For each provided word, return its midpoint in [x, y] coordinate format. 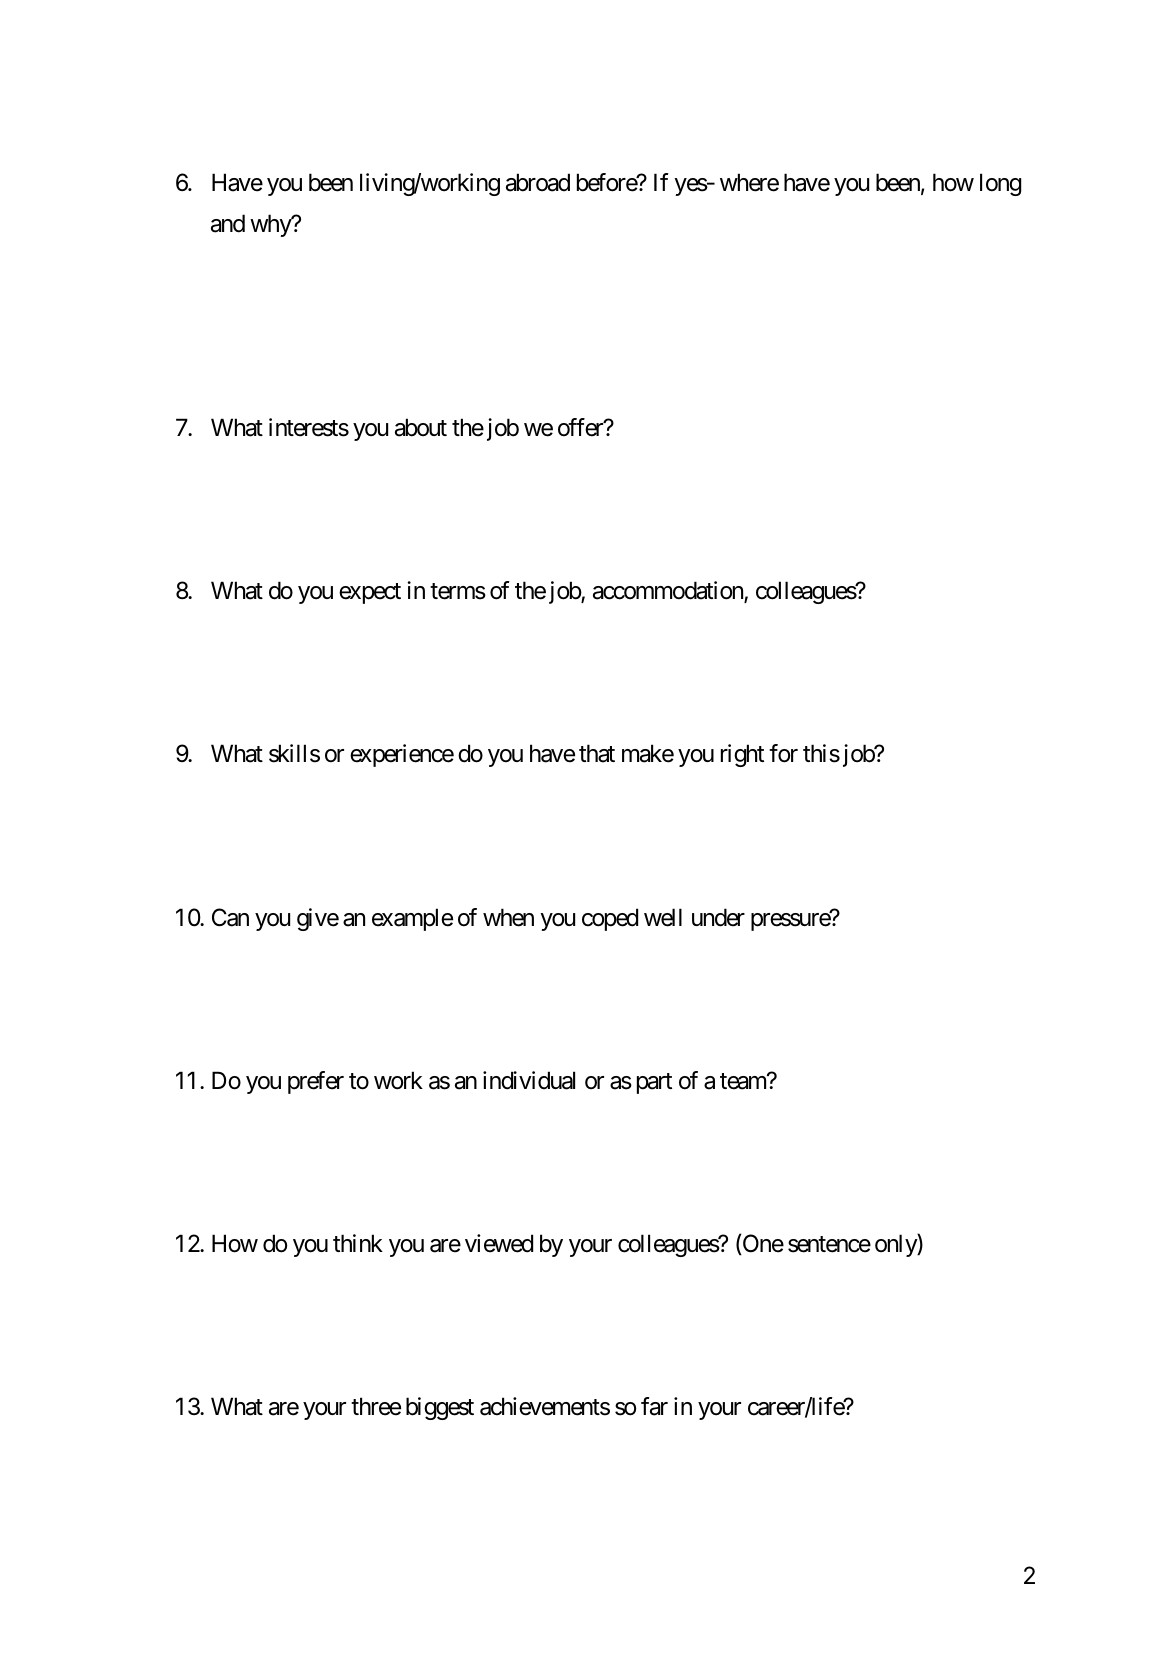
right [742, 755]
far [654, 1406]
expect [370, 593]
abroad [538, 182]
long [1000, 184]
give [318, 919]
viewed [499, 1243]
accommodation [669, 591]
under [718, 917]
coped [610, 919]
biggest [440, 1408]
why [271, 225]
